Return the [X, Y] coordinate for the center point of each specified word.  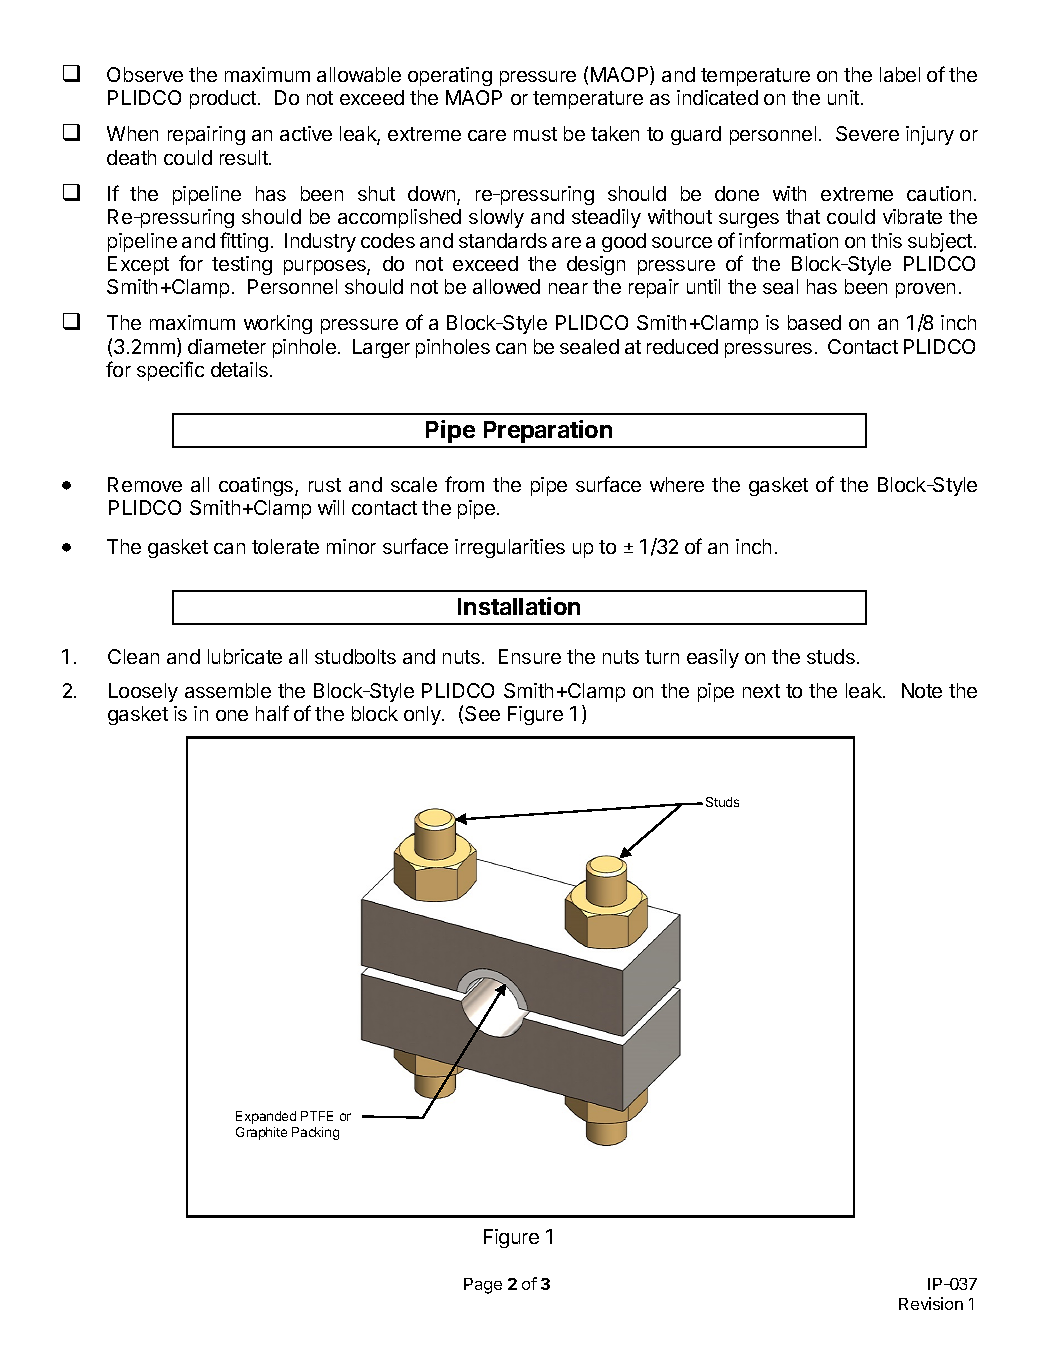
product [224, 99]
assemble [228, 690]
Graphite [261, 1133]
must [535, 134]
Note [922, 690]
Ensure [530, 656]
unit [843, 97]
